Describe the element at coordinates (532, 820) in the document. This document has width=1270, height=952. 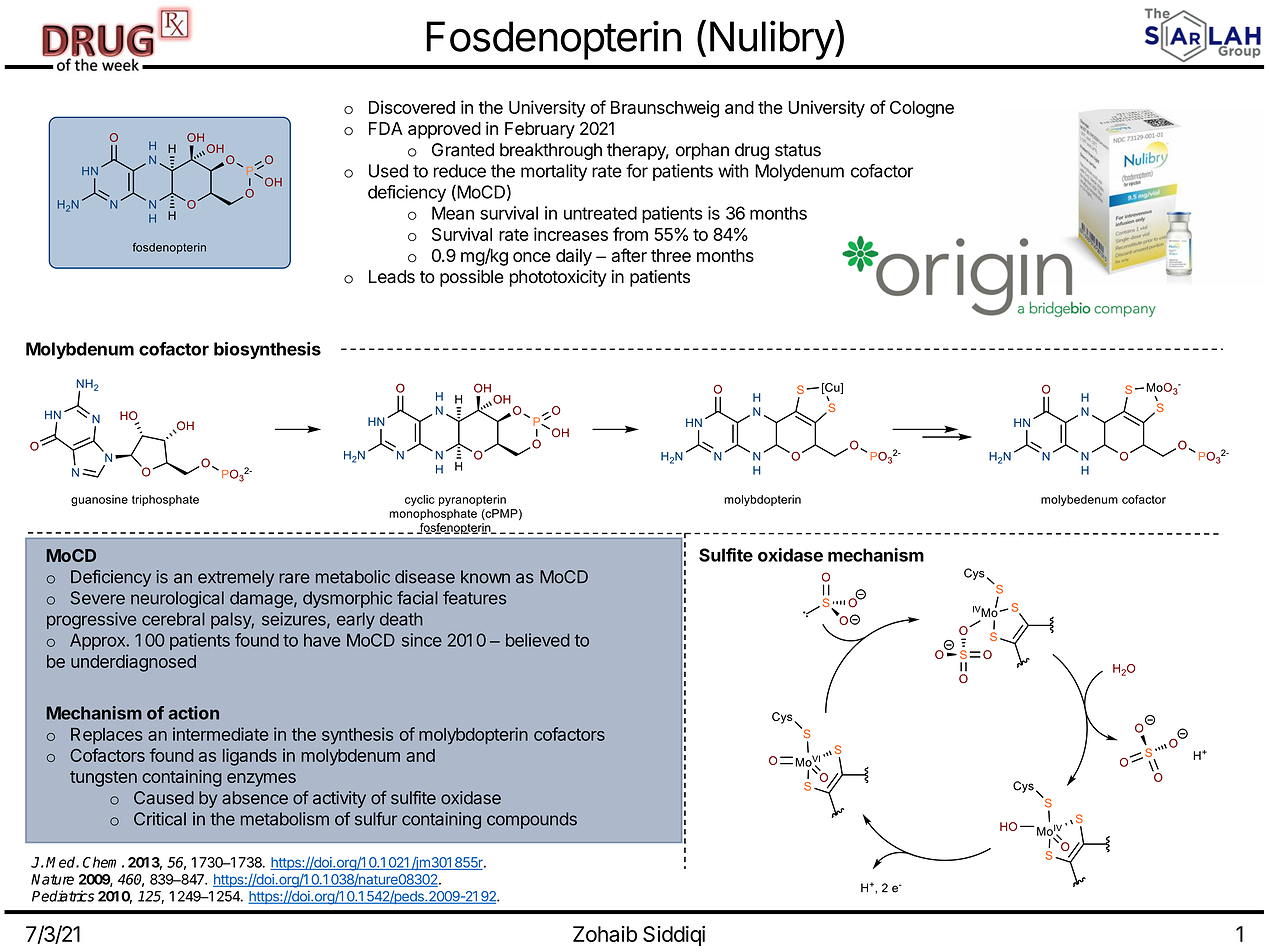
I see `compounds` at that location.
